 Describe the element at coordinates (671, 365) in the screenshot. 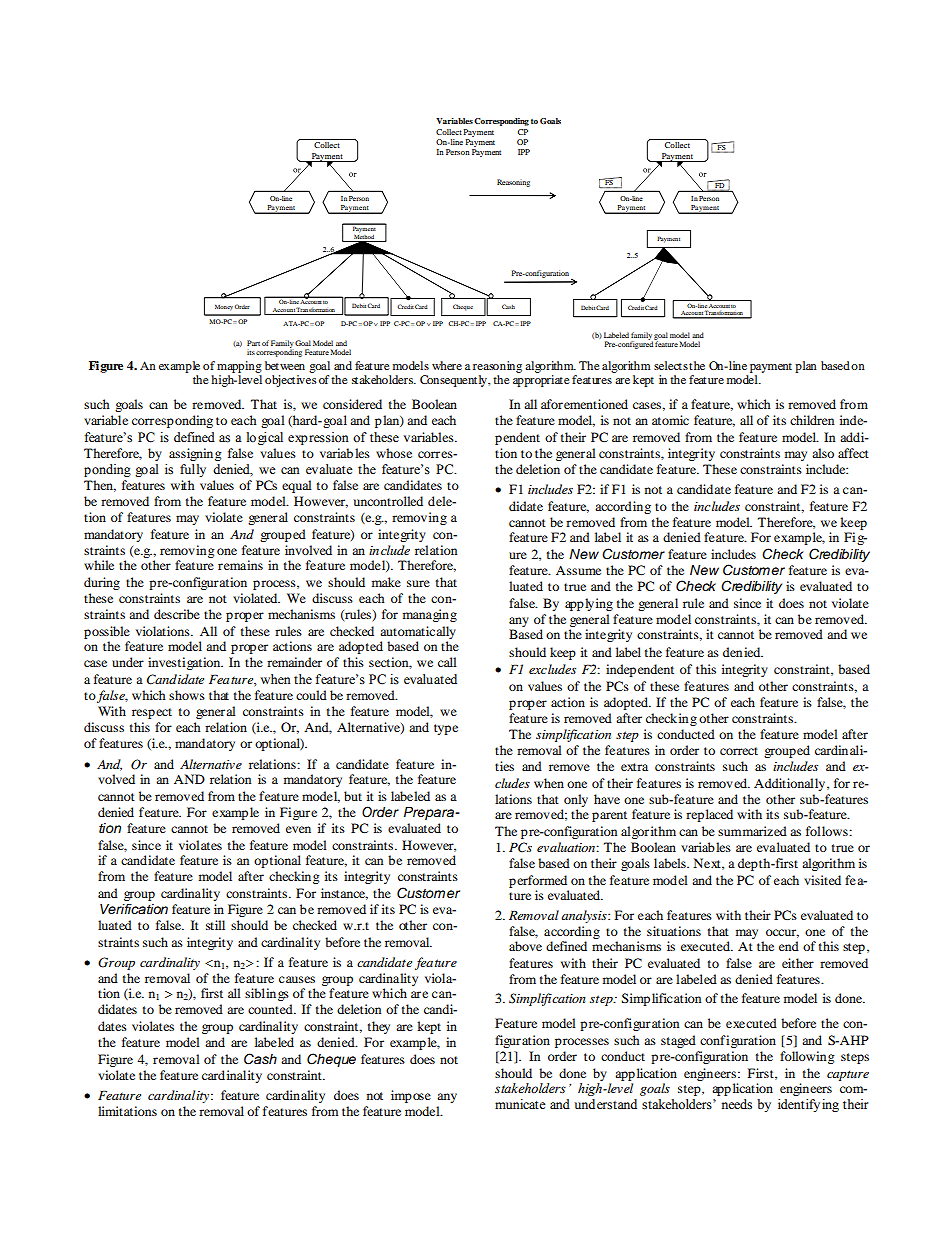

I see `selects` at that location.
